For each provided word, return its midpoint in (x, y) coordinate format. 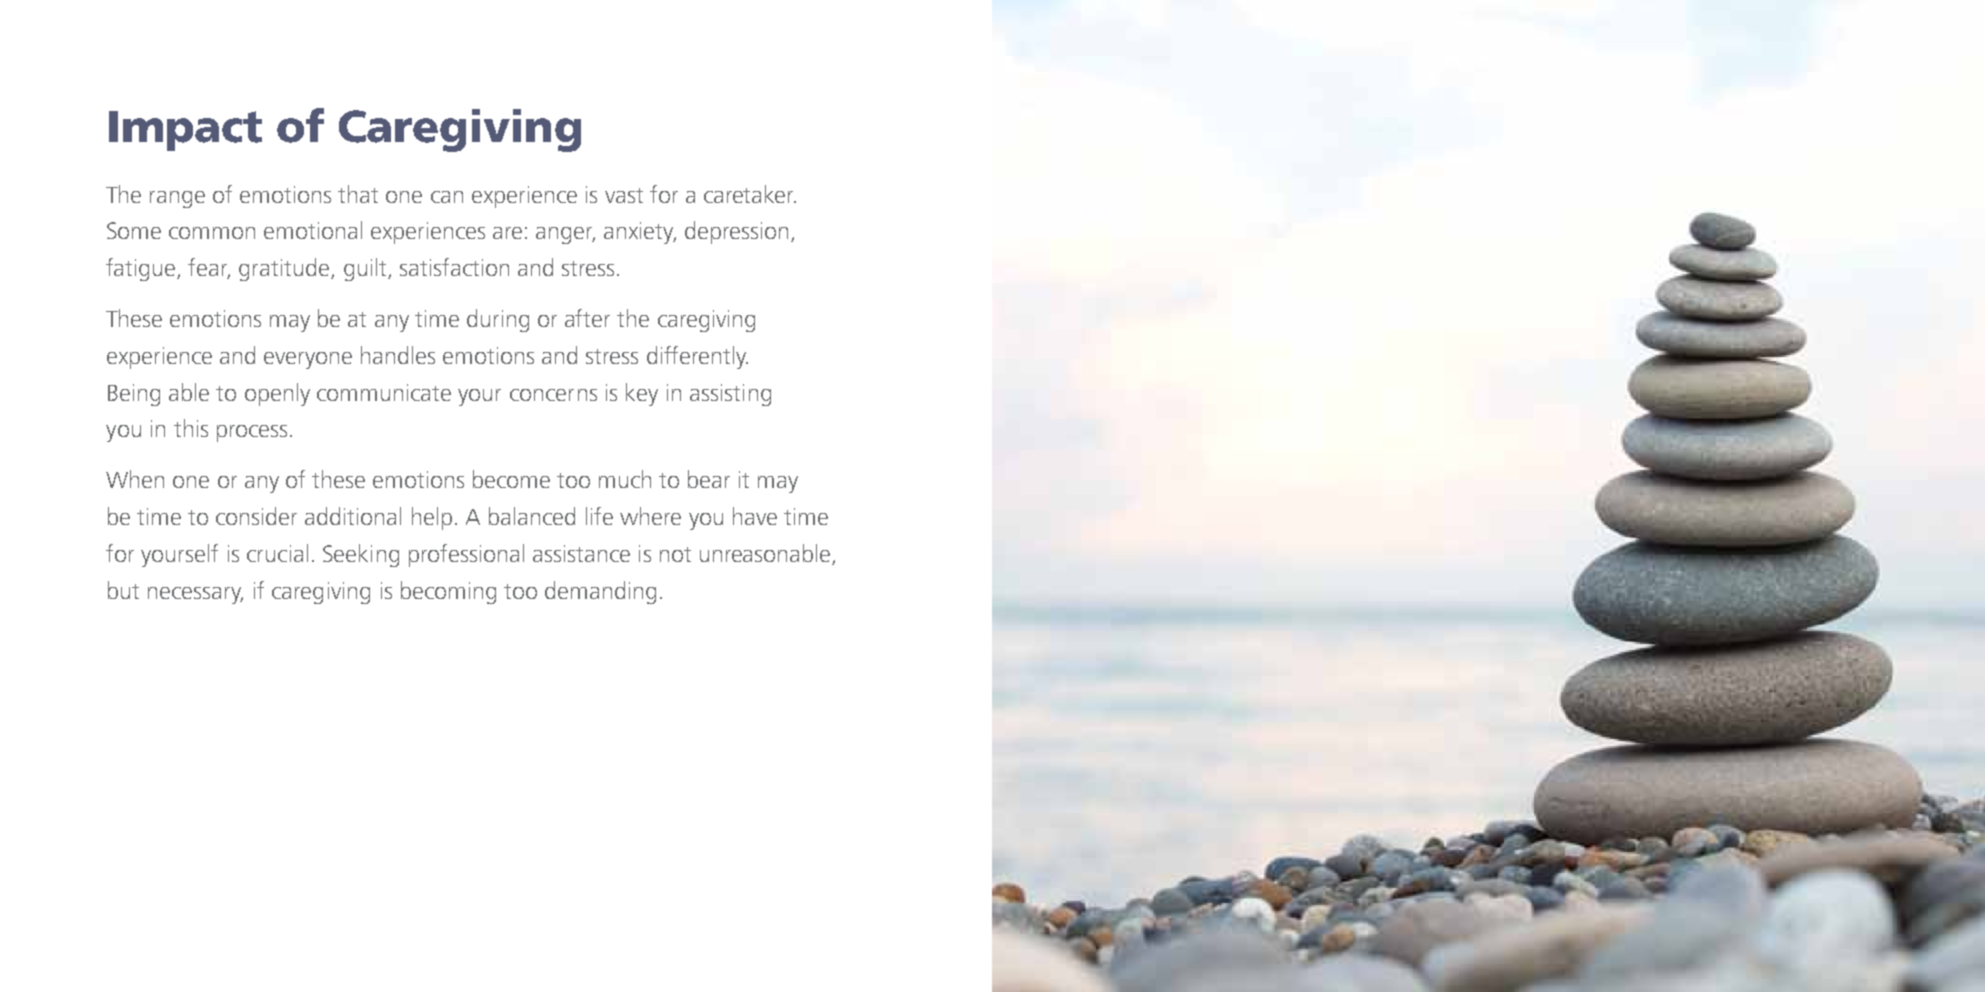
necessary (195, 595)
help (432, 518)
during (498, 320)
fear (209, 268)
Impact (185, 131)
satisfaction (454, 267)
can (447, 197)
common (212, 233)
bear (709, 479)
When (135, 479)
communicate (384, 392)
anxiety (640, 233)
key (642, 394)
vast (624, 195)
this (191, 428)
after (587, 318)
